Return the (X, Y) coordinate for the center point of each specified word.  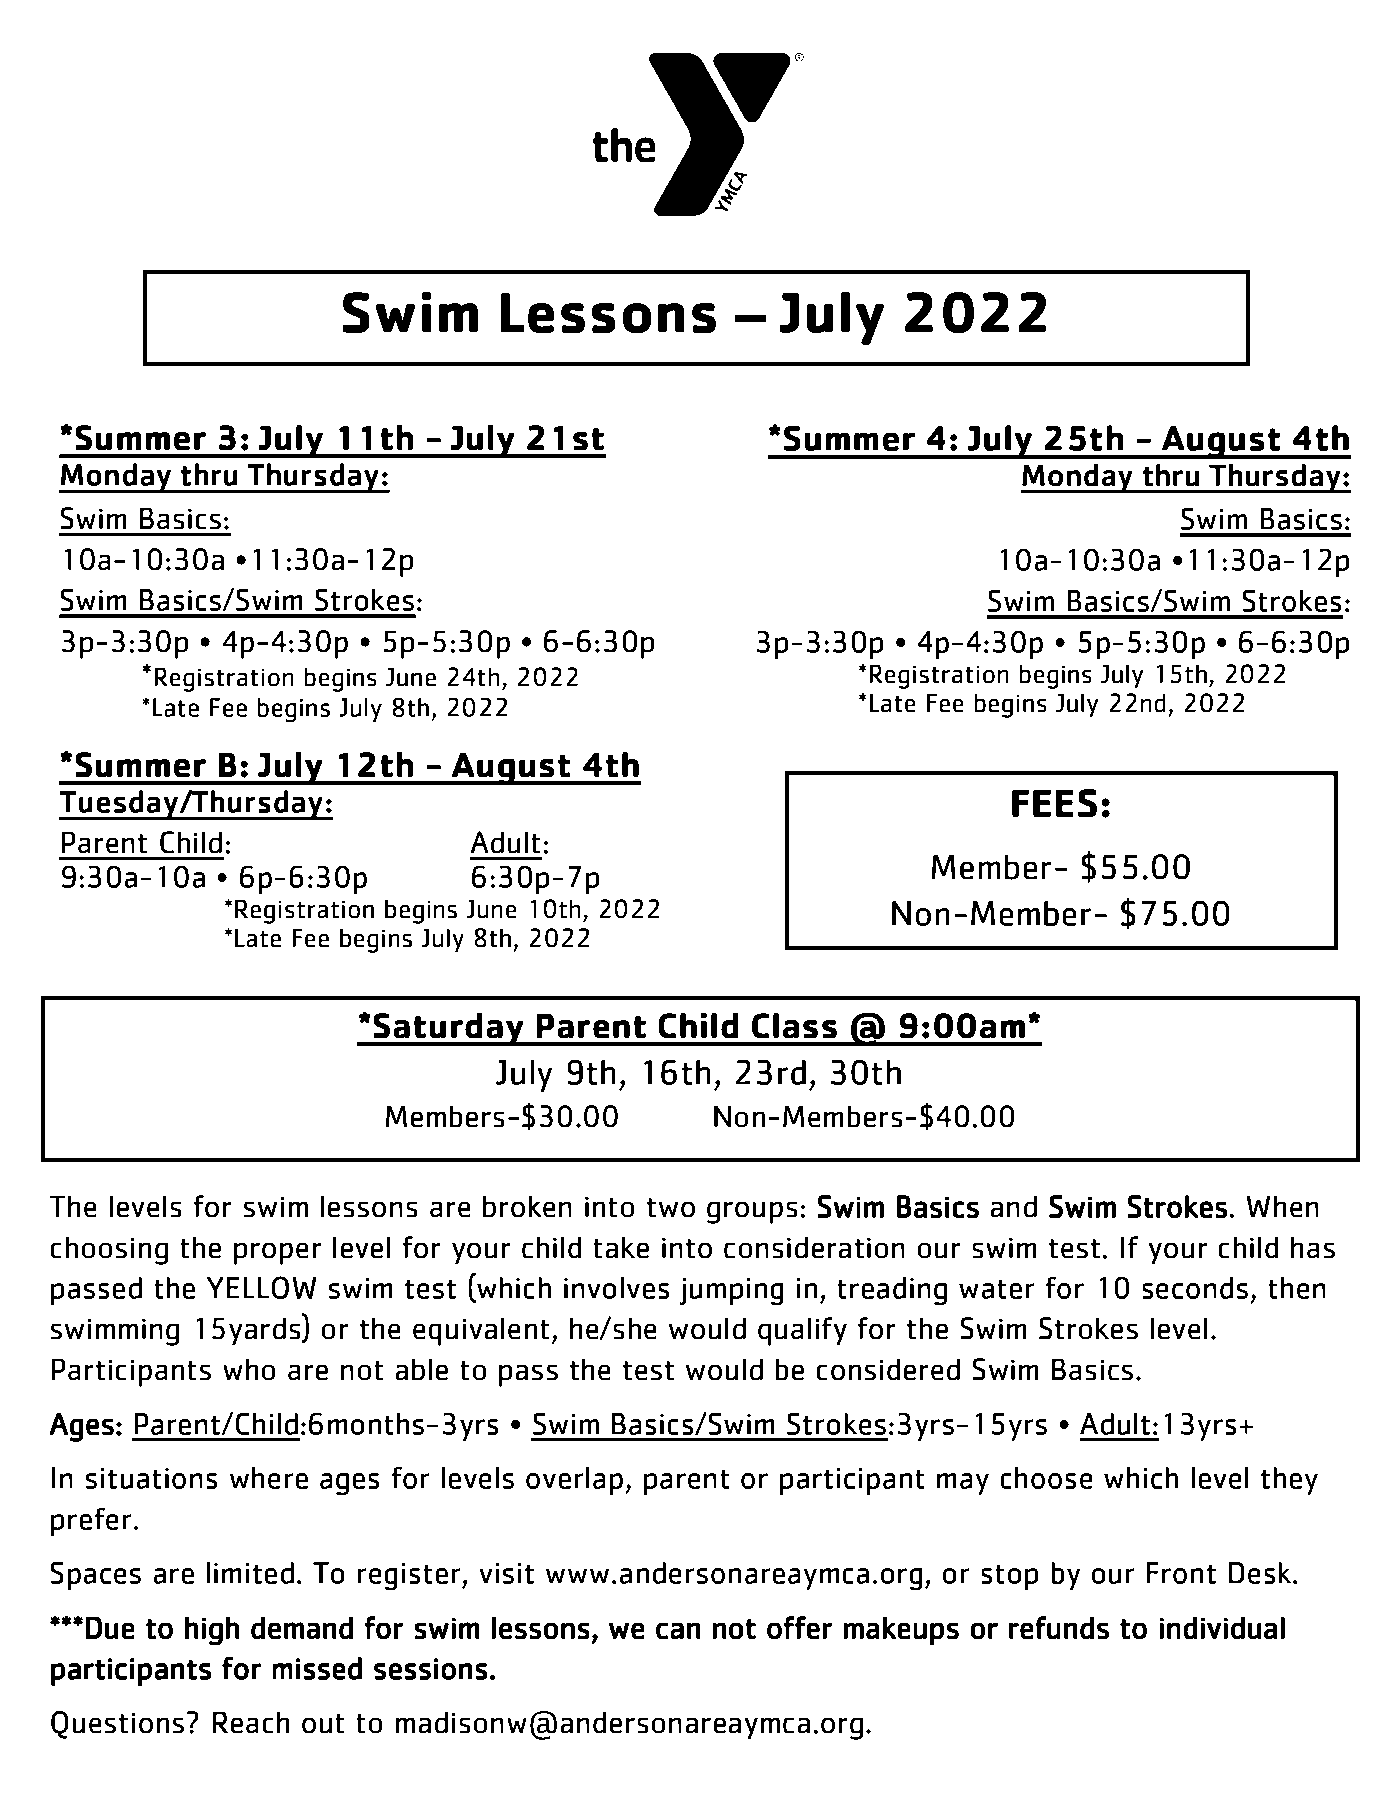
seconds (1195, 1288)
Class (794, 1026)
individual (1222, 1628)
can (678, 1631)
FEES (1054, 803)
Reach (251, 1722)
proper (278, 1253)
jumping (732, 1291)
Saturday (449, 1029)
